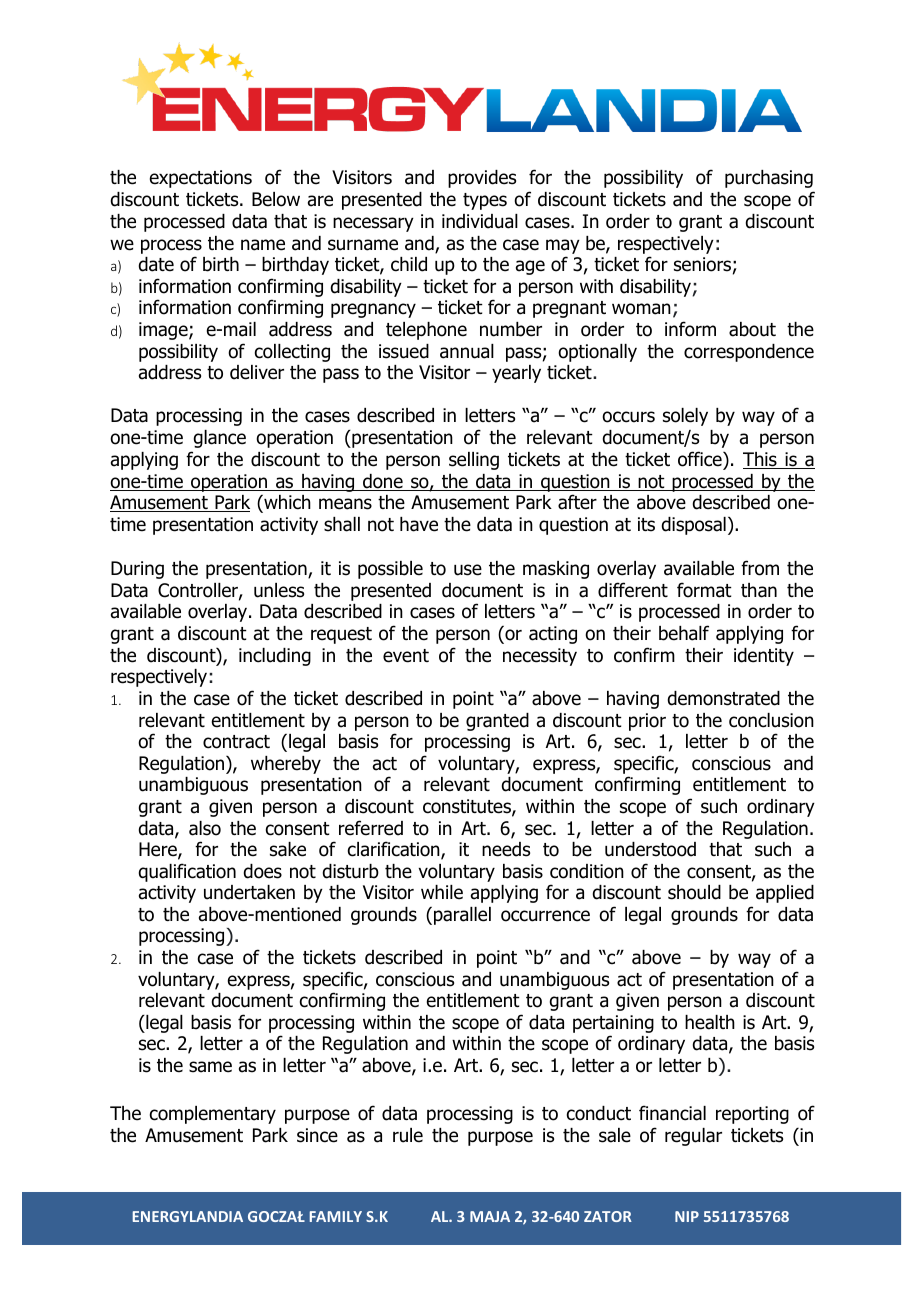 The width and height of the page is (924, 1309). What do you see at coordinates (201, 179) in the page?
I see `expectations` at bounding box center [201, 179].
